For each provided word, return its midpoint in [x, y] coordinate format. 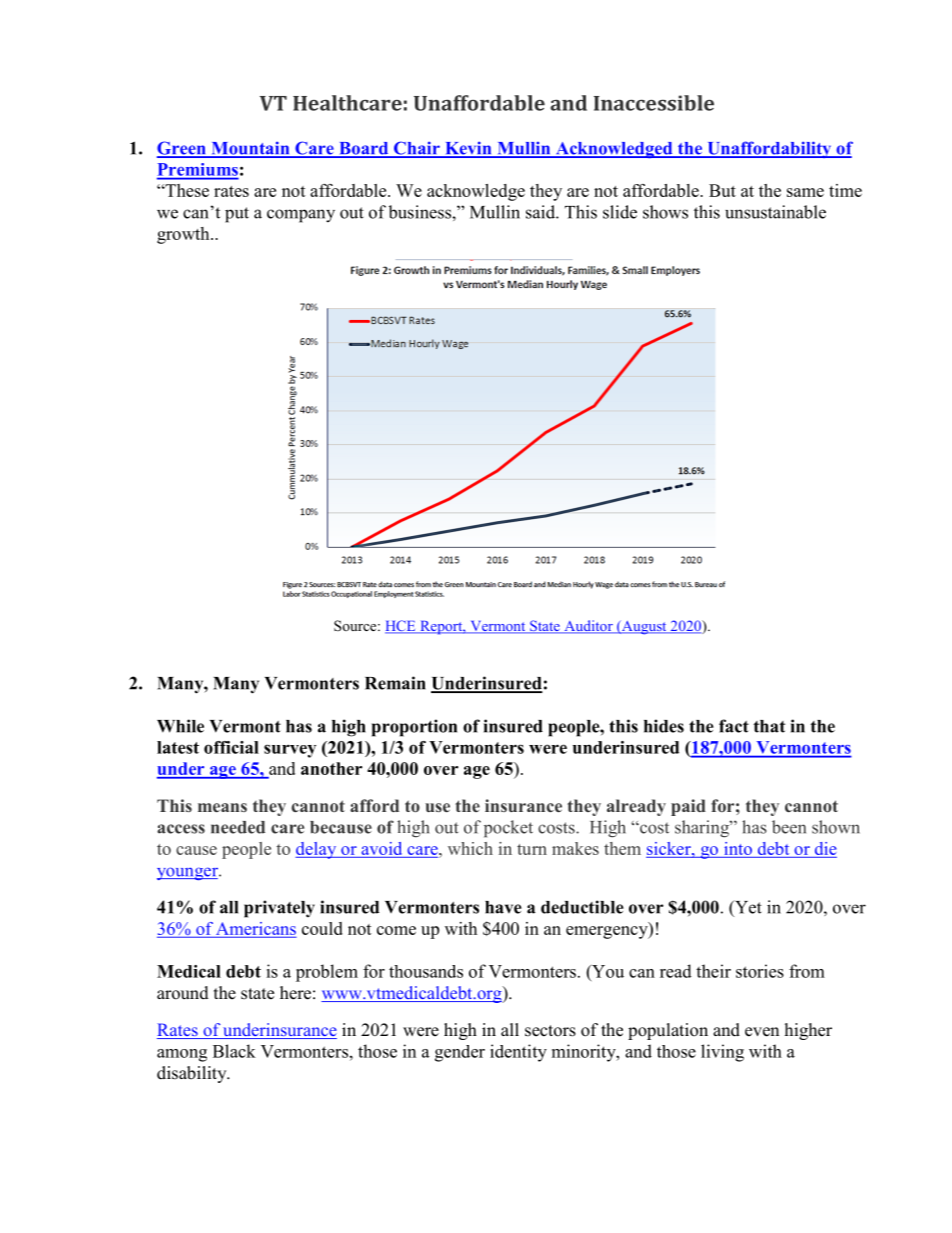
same [805, 192]
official [231, 747]
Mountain [250, 149]
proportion [414, 728]
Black [234, 1051]
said [541, 212]
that [769, 726]
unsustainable [775, 212]
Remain [395, 683]
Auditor [588, 627]
